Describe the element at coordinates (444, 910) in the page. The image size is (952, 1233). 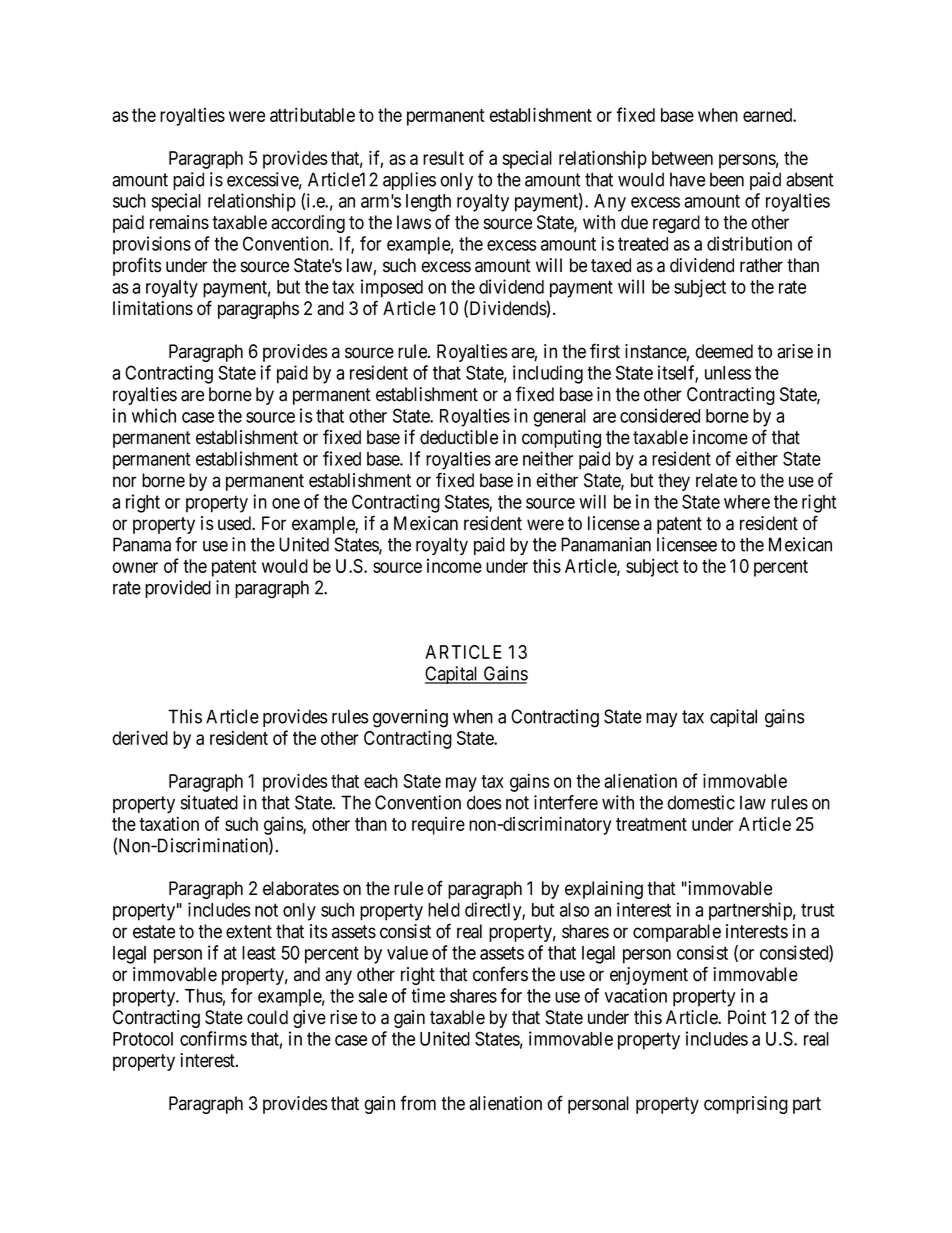
I see `held` at that location.
